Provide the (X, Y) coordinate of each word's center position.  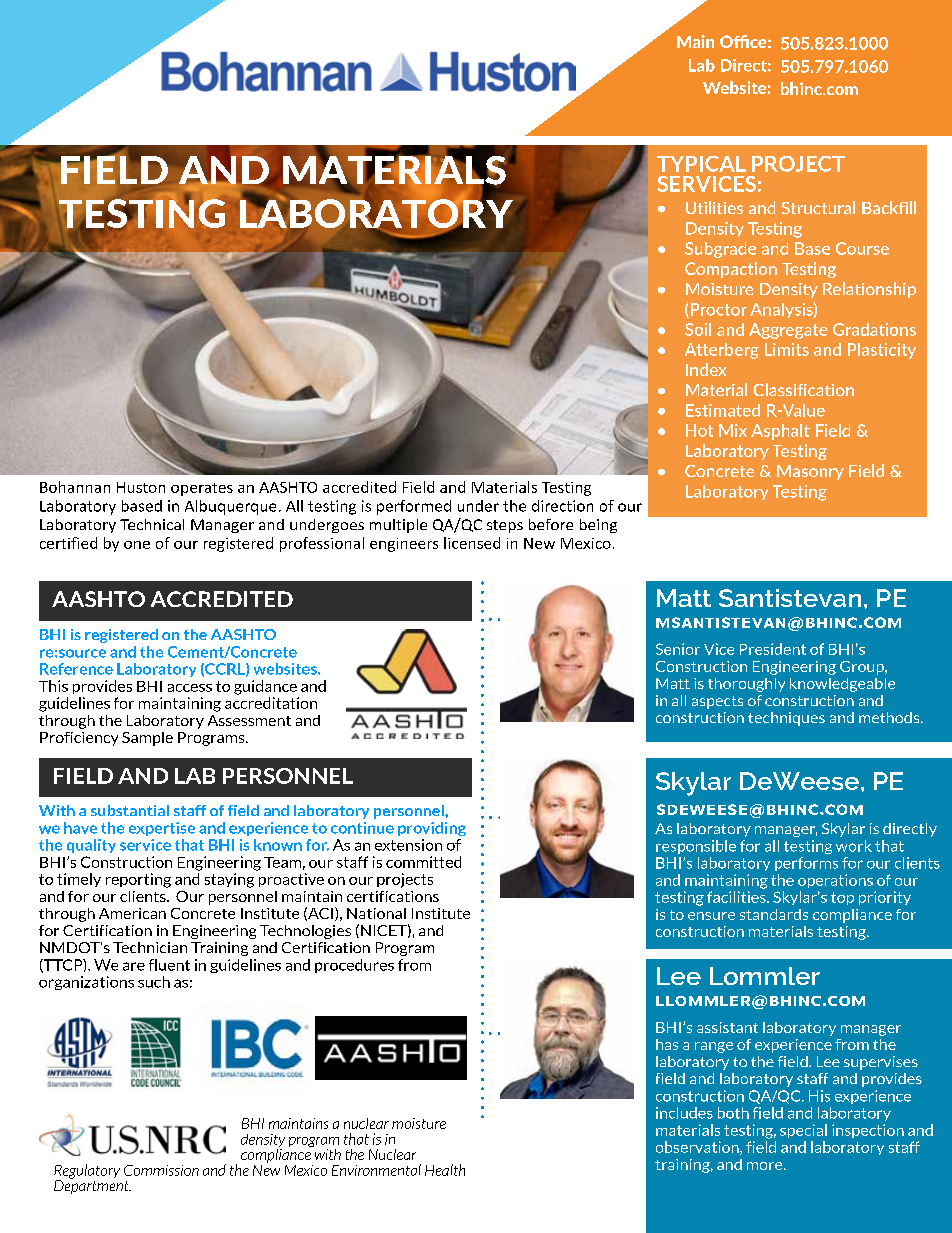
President (773, 649)
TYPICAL (701, 164)
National (376, 913)
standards (774, 914)
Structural (818, 207)
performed (414, 507)
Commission (161, 1170)
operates (202, 489)
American (132, 913)
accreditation (271, 703)
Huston (141, 487)
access (190, 688)
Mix (733, 430)
